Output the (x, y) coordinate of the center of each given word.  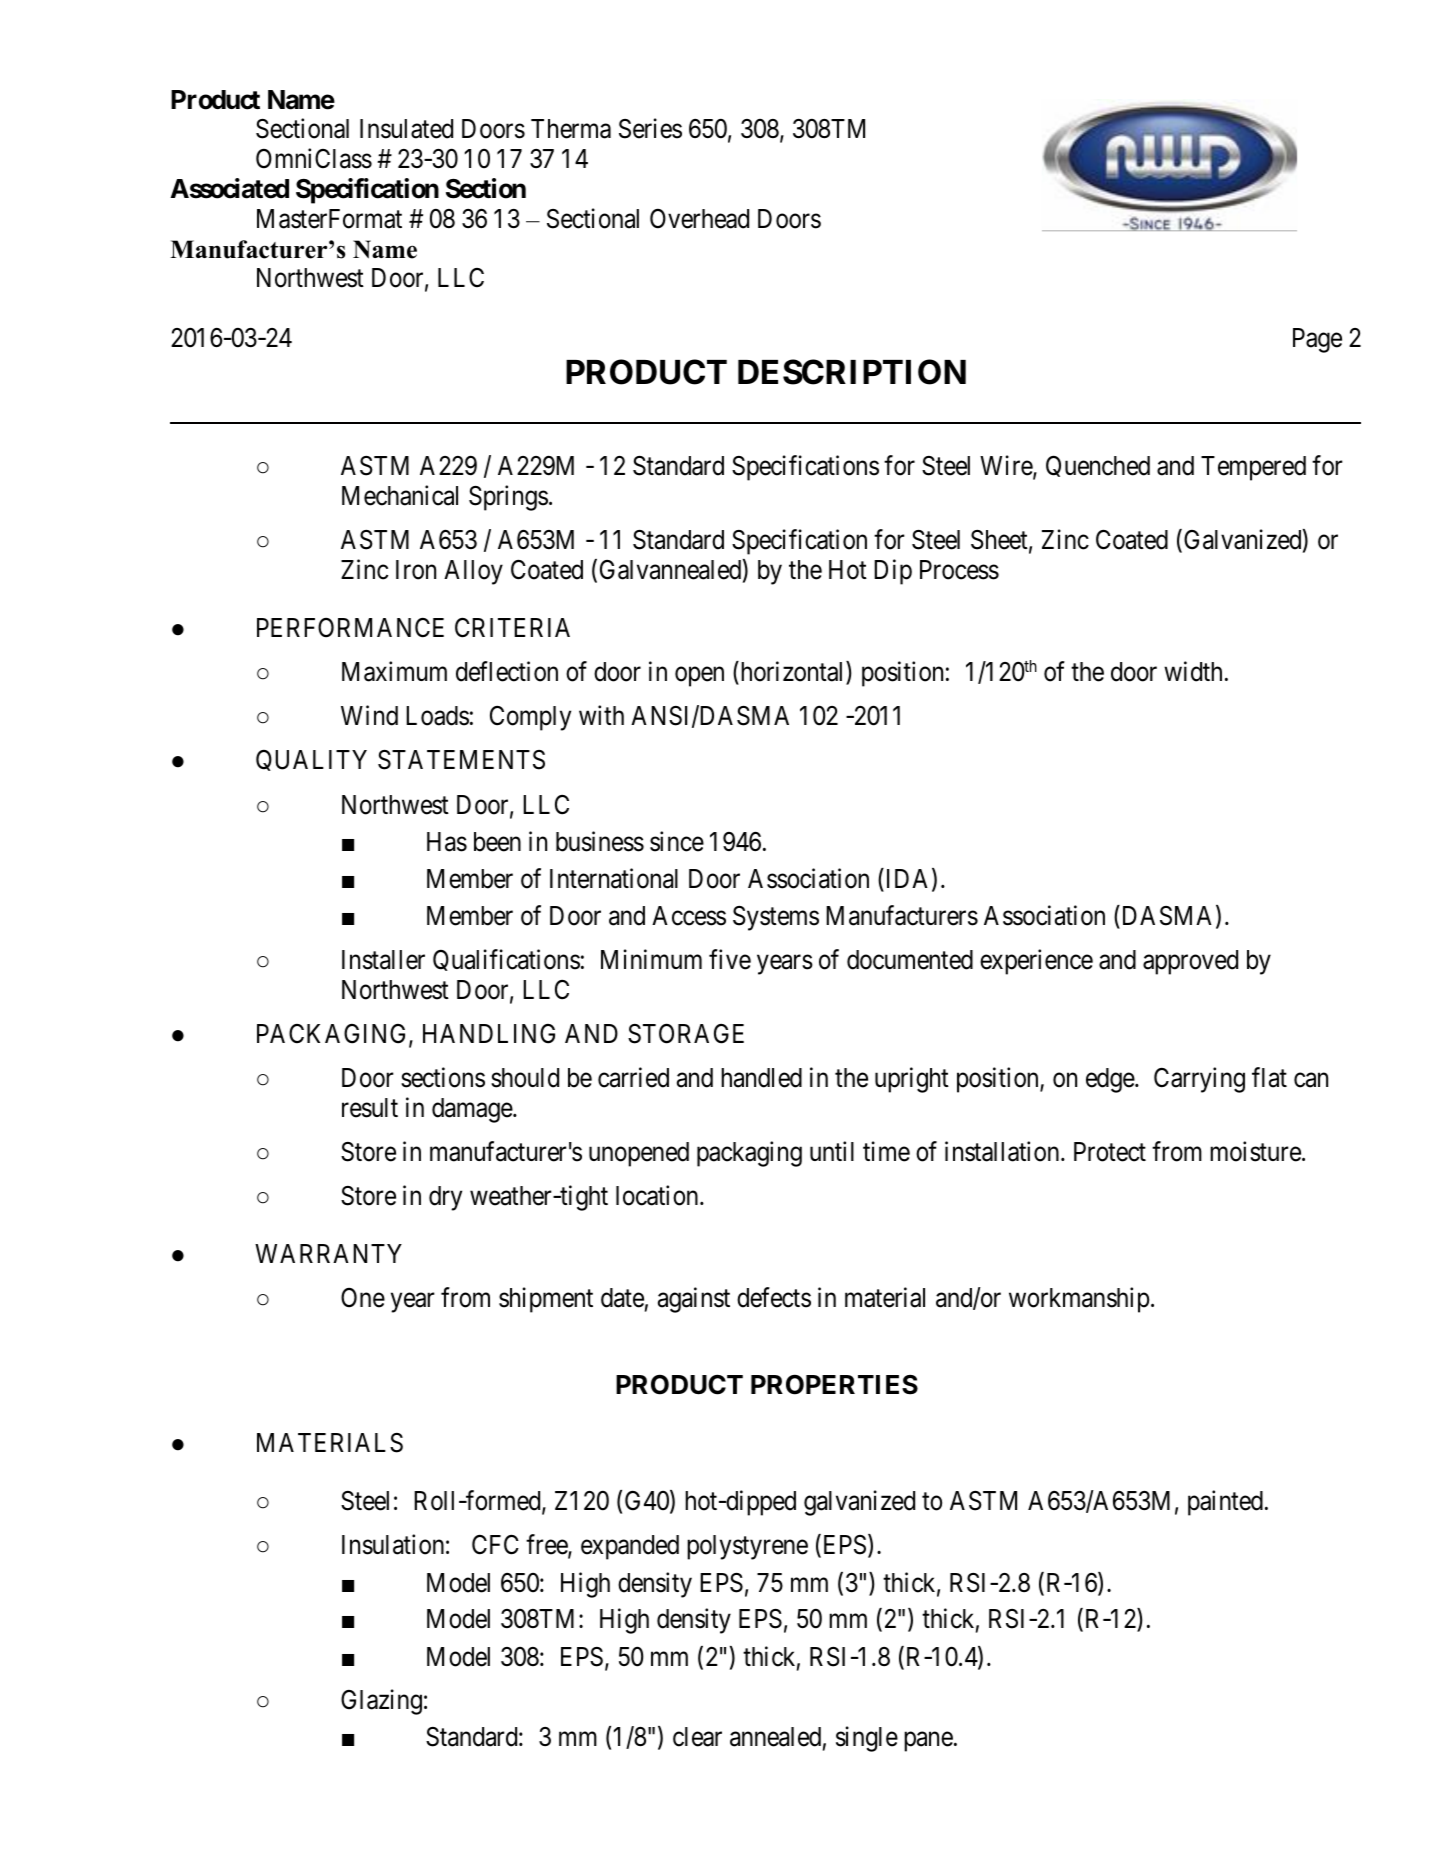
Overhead (699, 219)
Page (1317, 340)
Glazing (381, 1702)
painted (1225, 1503)
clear (697, 1737)
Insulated (406, 129)
